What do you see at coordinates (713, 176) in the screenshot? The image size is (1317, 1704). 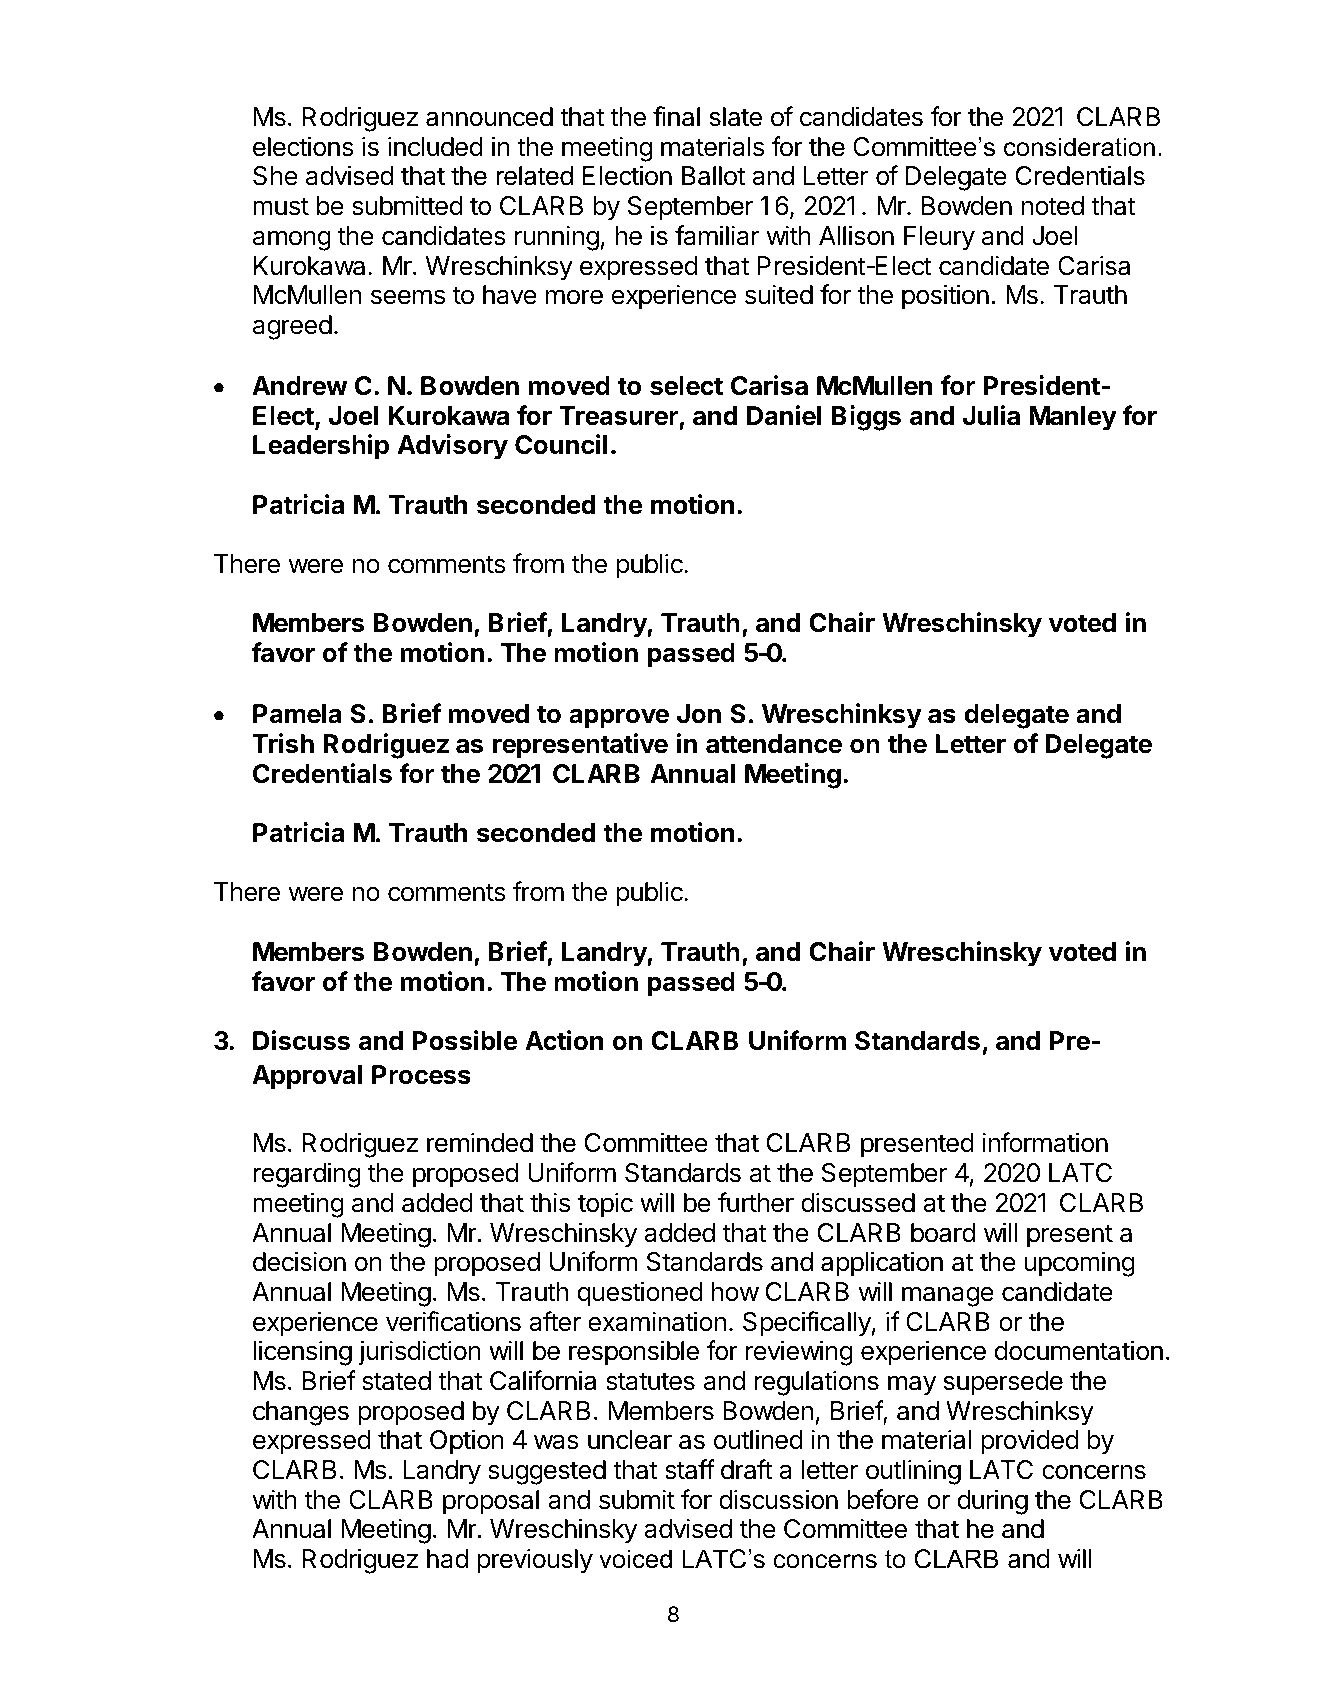 I see `Ballot` at bounding box center [713, 176].
